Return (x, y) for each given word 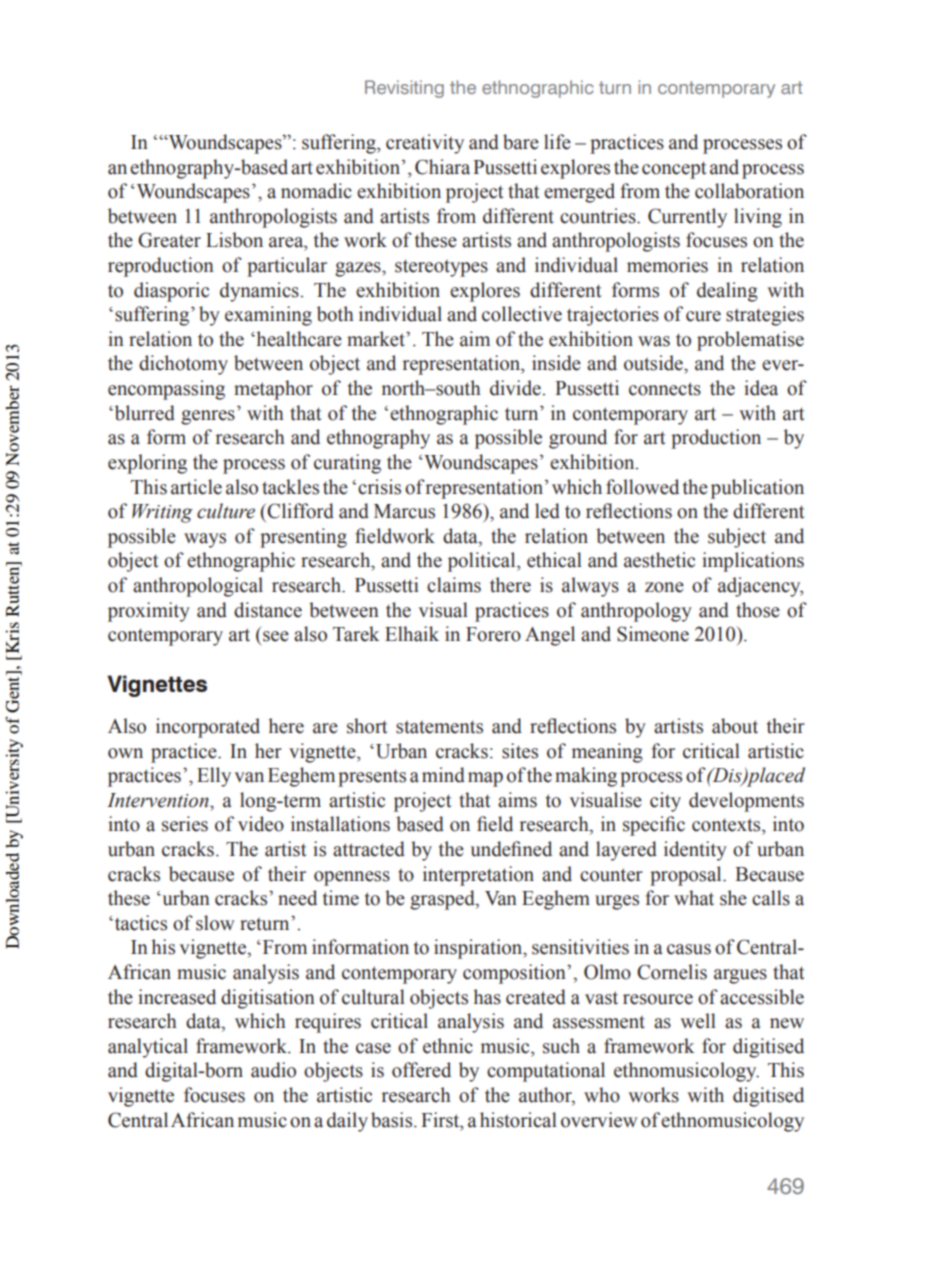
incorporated (208, 728)
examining (268, 316)
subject (737, 538)
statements (439, 727)
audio (273, 1070)
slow (215, 923)
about (735, 726)
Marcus (404, 511)
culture (226, 511)
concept (674, 170)
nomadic (316, 191)
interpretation (478, 876)
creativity (425, 144)
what (694, 898)
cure (703, 316)
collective (522, 314)
